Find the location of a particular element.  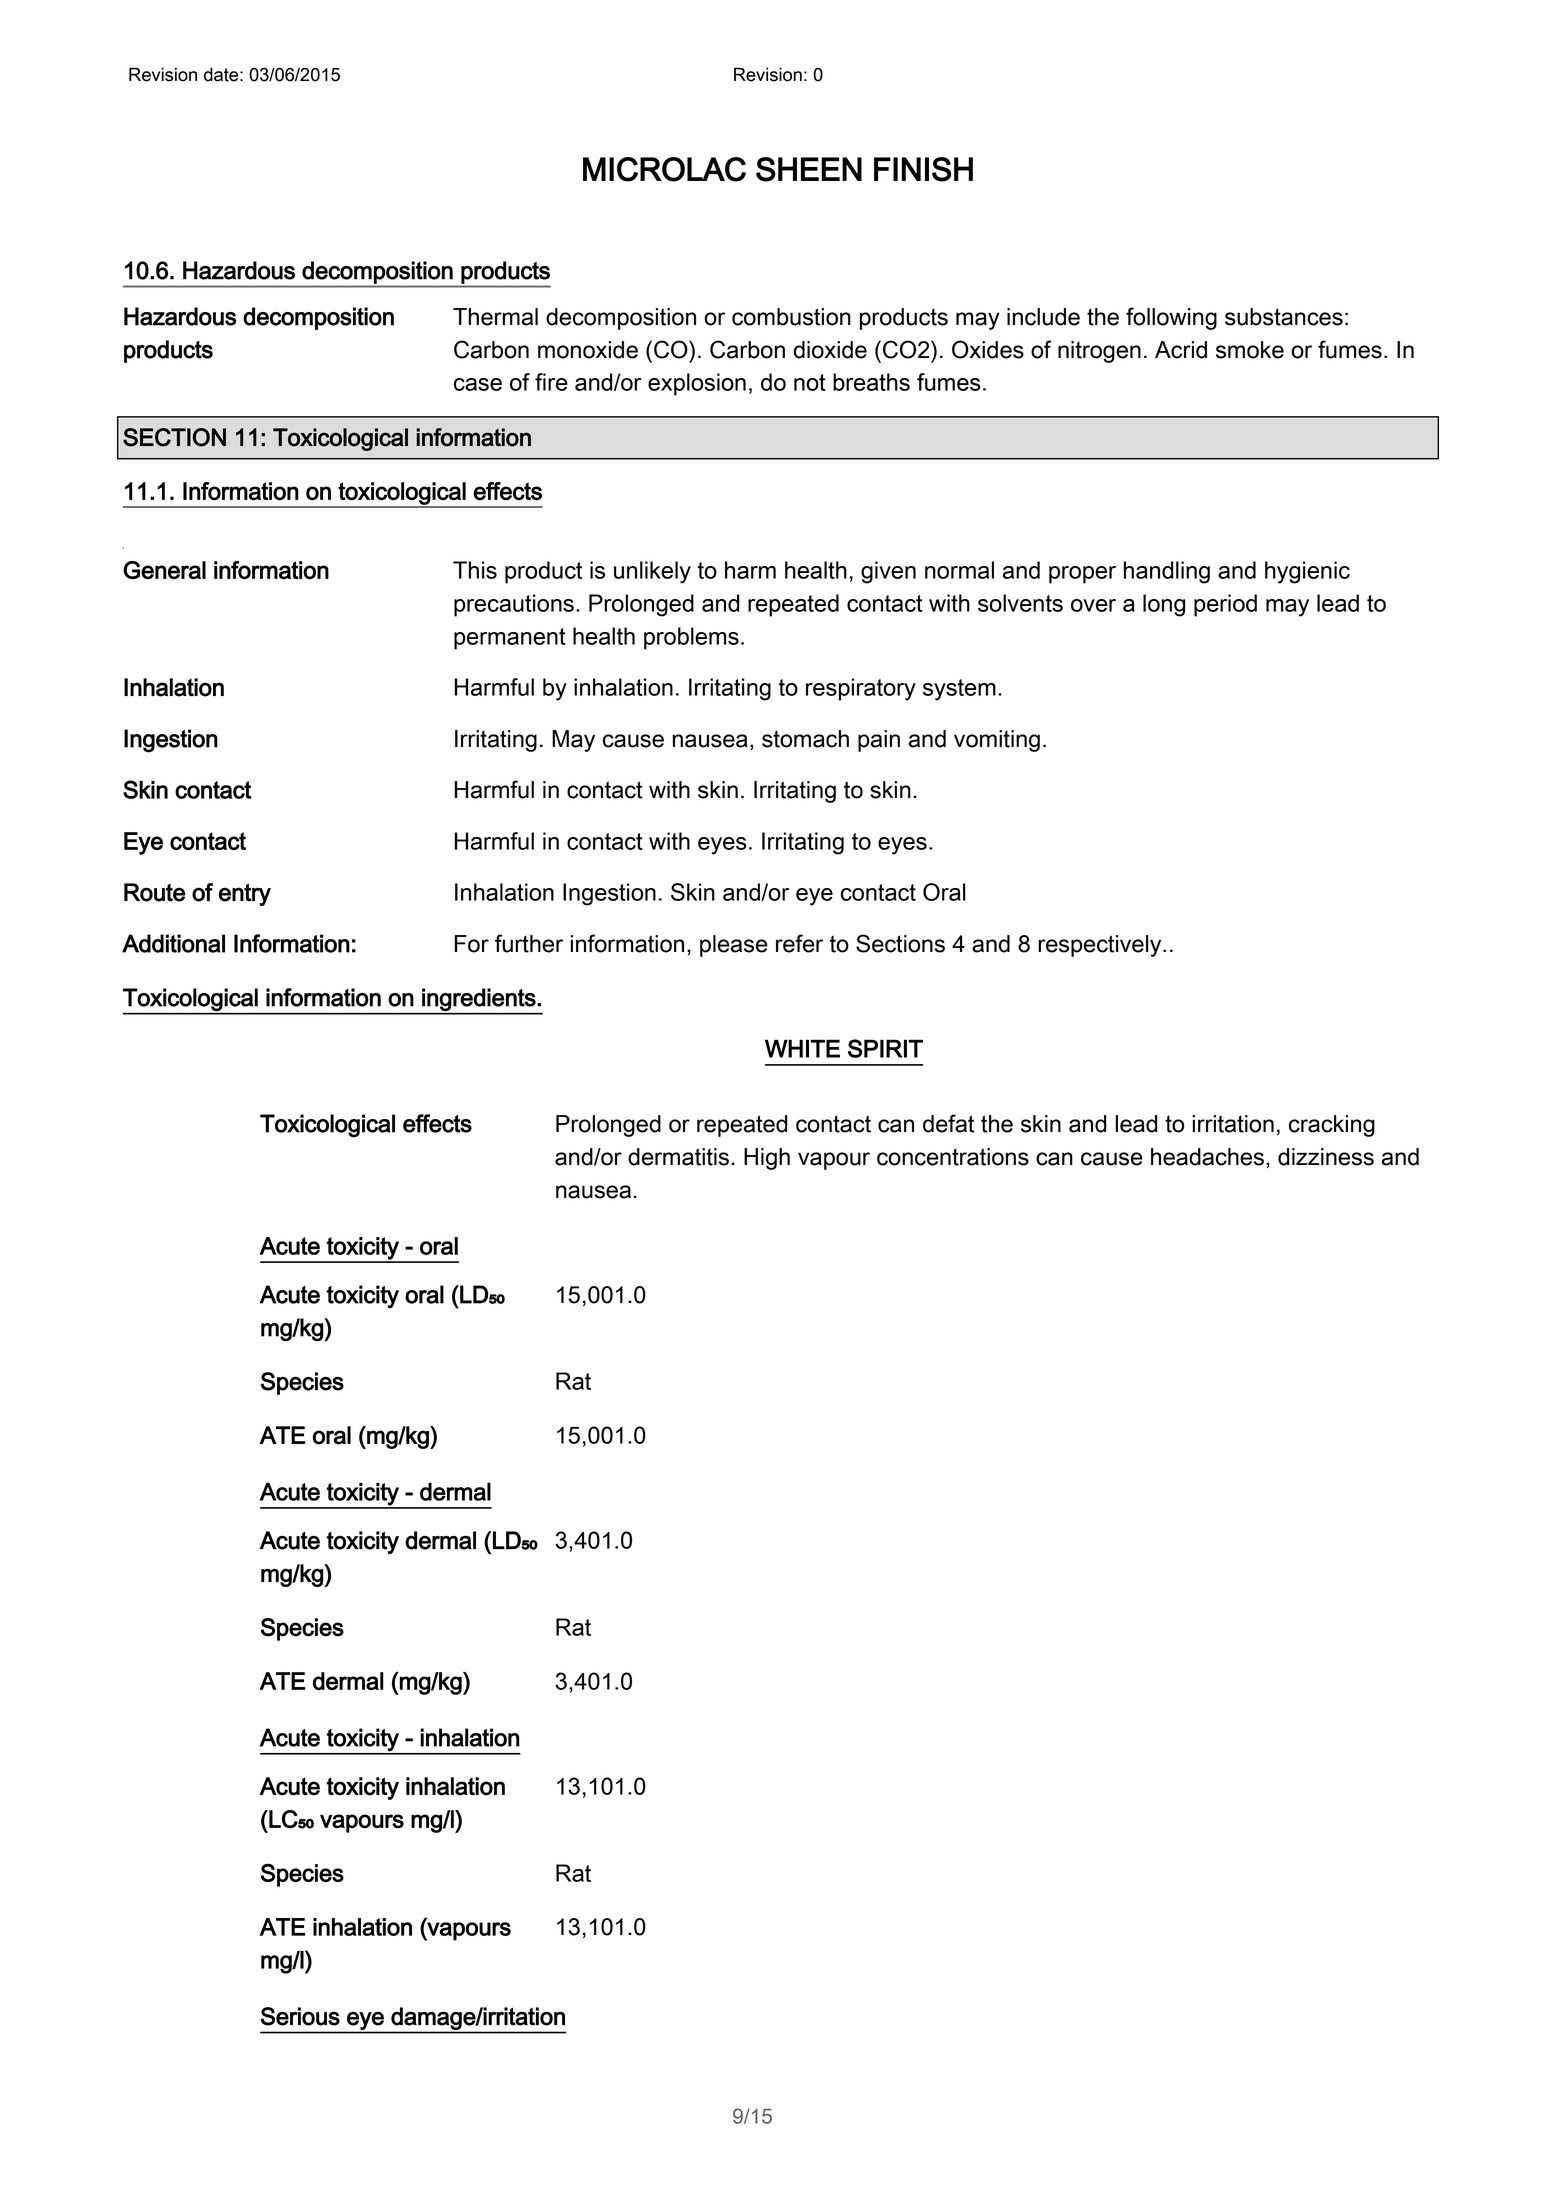

period is located at coordinates (1225, 605).
